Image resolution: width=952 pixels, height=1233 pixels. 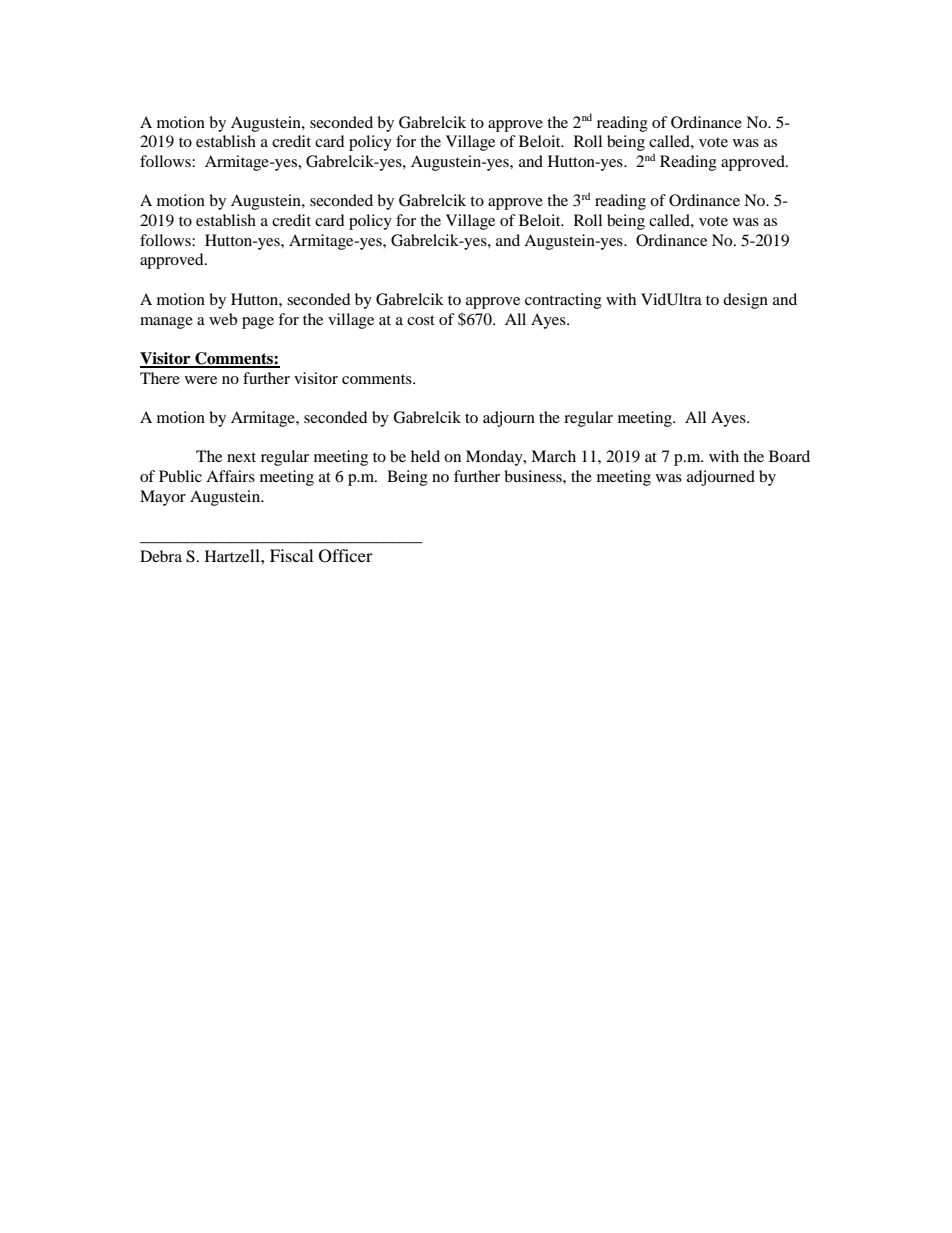 I want to click on held, so click(x=425, y=456).
